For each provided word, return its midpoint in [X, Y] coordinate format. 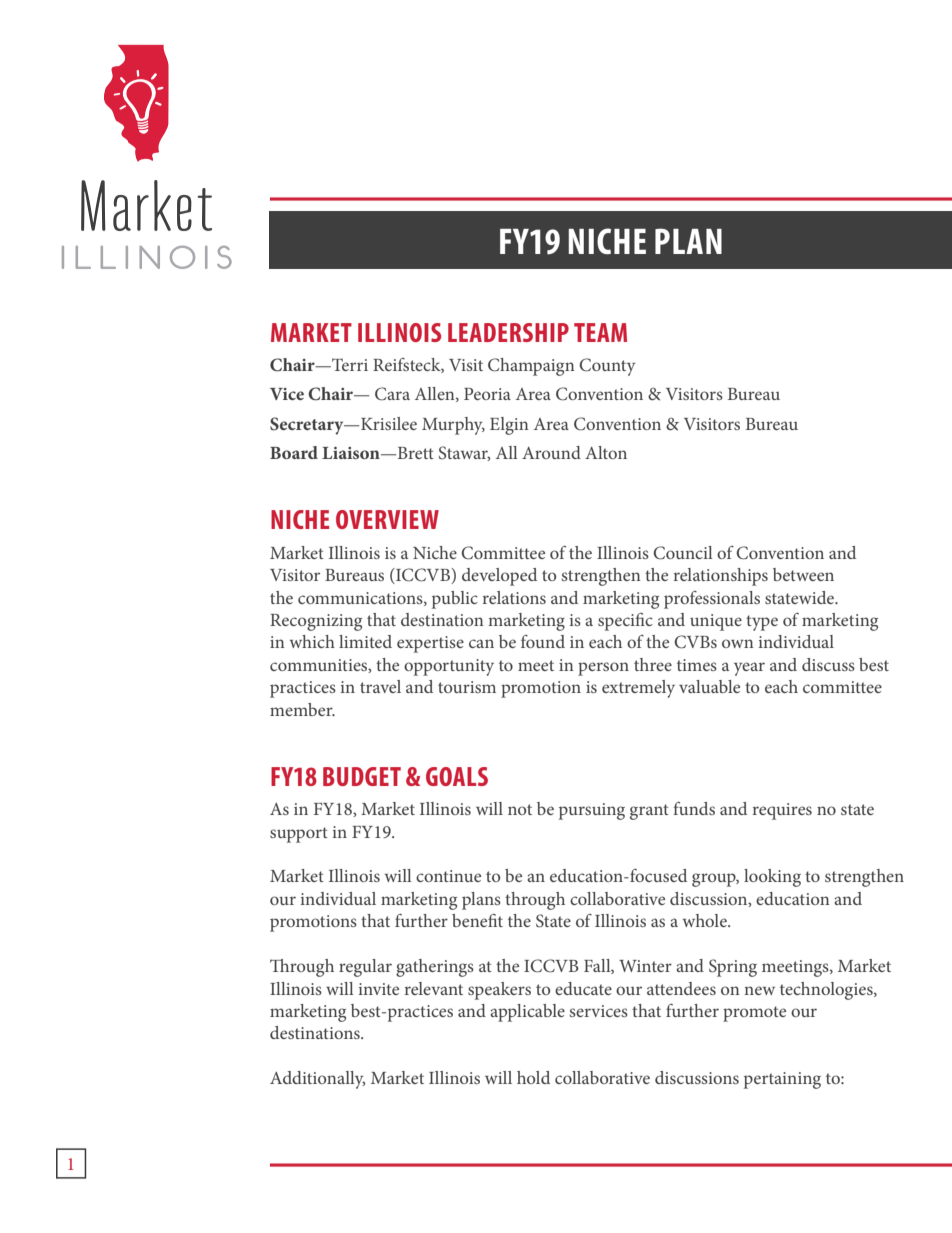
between [803, 574]
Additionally [317, 1080]
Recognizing [316, 622]
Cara [392, 394]
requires [782, 811]
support [299, 835]
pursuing [592, 811]
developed [499, 577]
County [607, 367]
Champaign [531, 367]
